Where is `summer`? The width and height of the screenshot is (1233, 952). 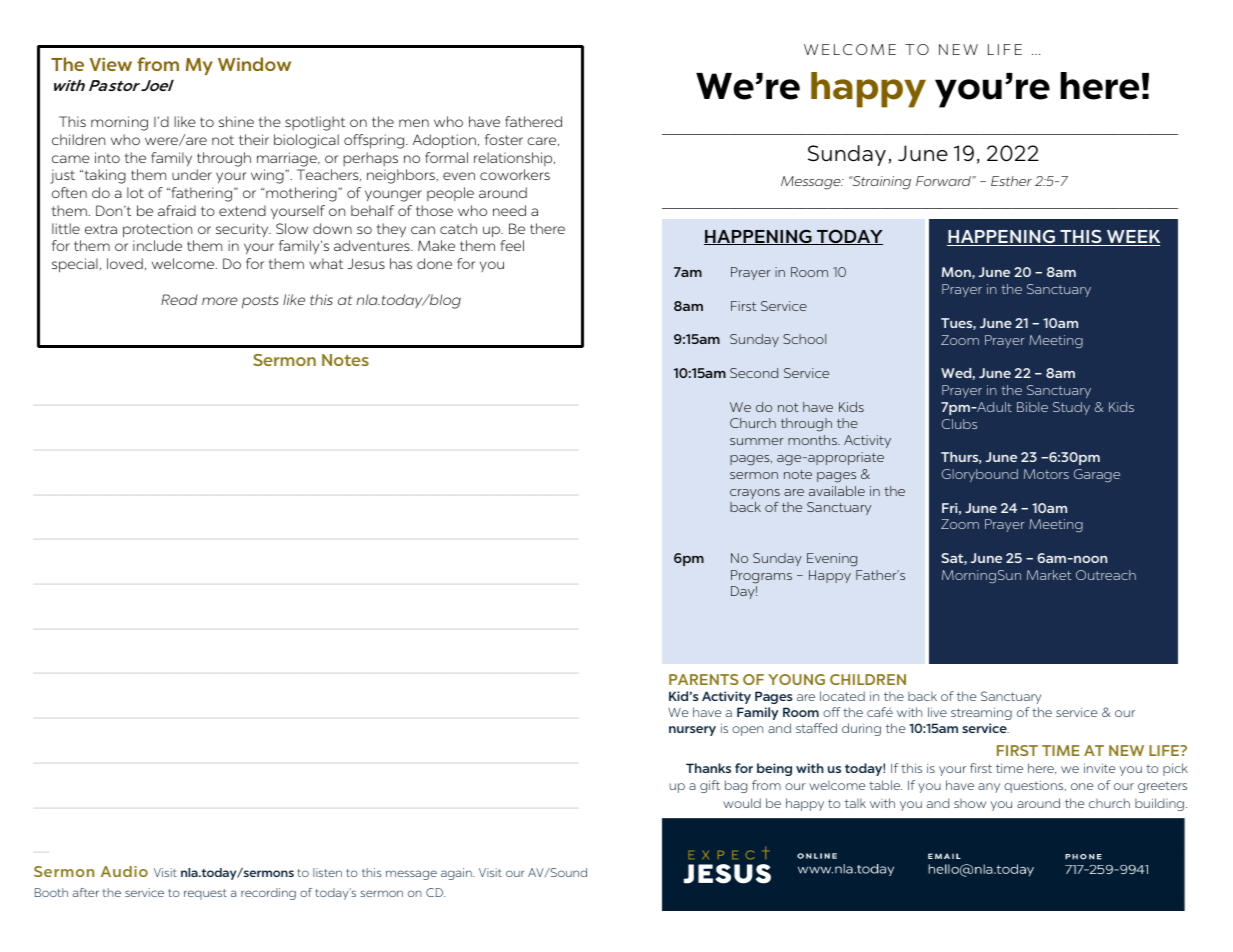
summer is located at coordinates (757, 441).
